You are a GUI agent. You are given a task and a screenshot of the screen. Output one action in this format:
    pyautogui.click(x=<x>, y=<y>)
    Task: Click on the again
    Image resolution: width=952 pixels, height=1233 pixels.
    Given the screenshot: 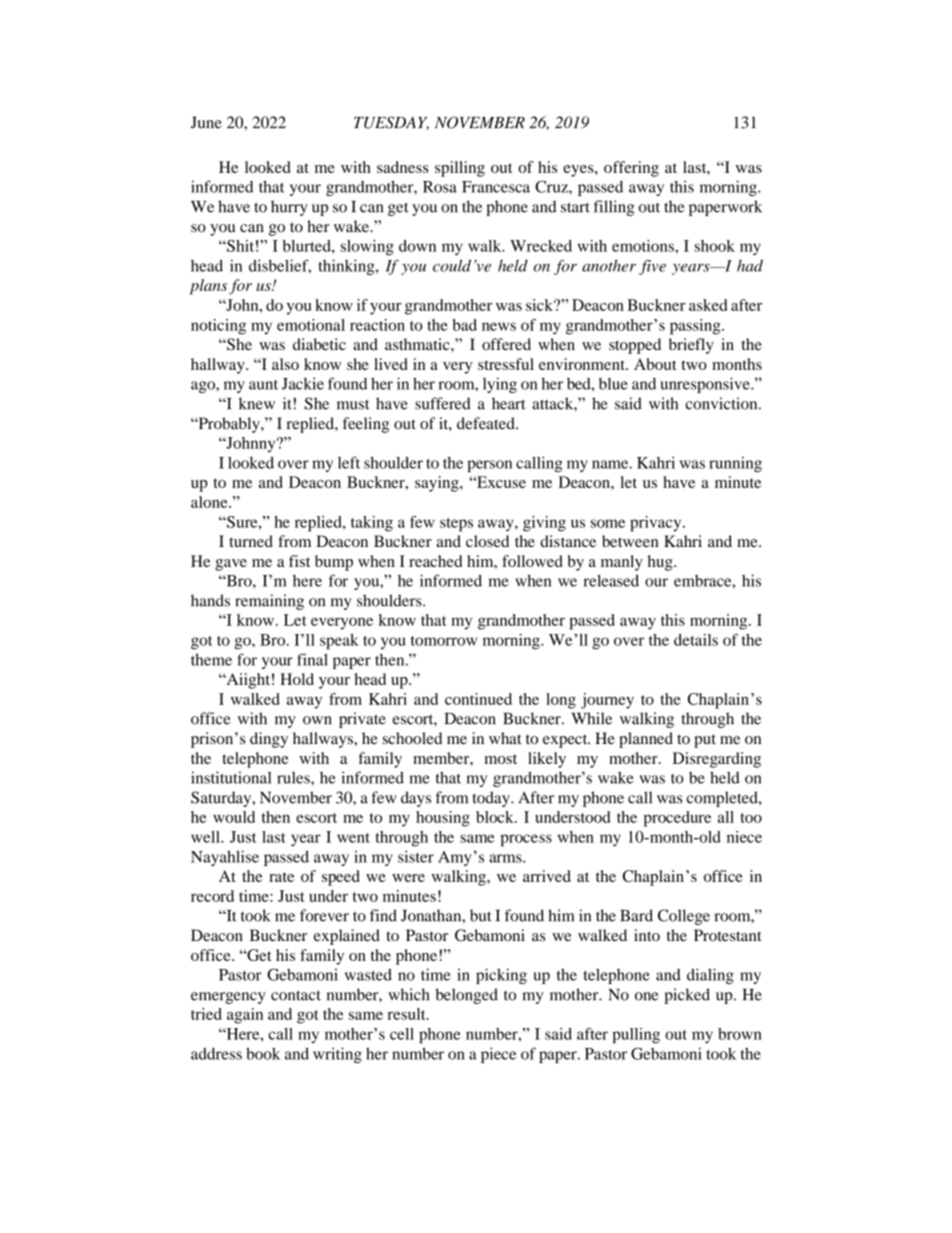 What is the action you would take?
    pyautogui.click(x=245, y=1016)
